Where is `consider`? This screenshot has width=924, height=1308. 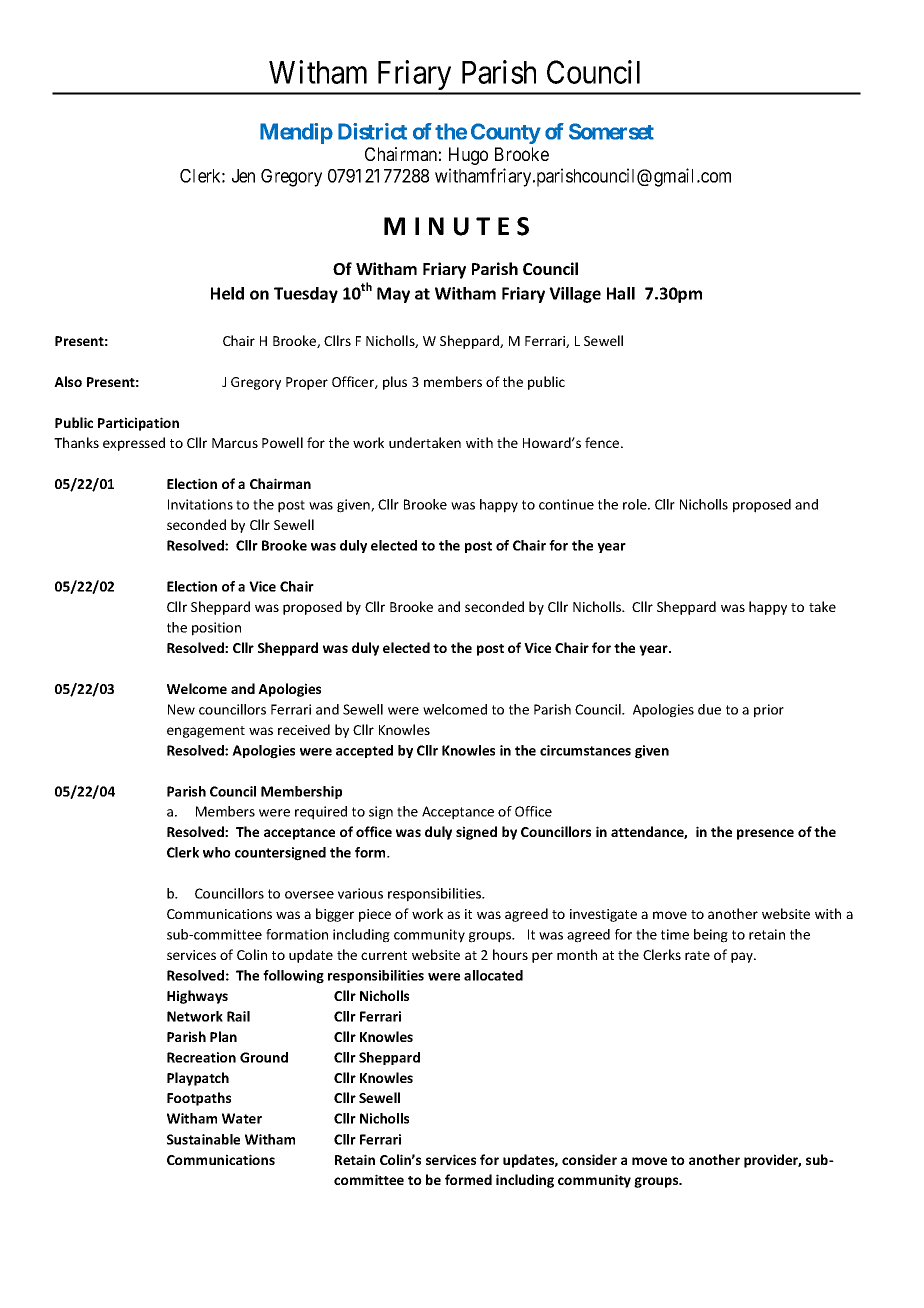 consider is located at coordinates (589, 1159).
